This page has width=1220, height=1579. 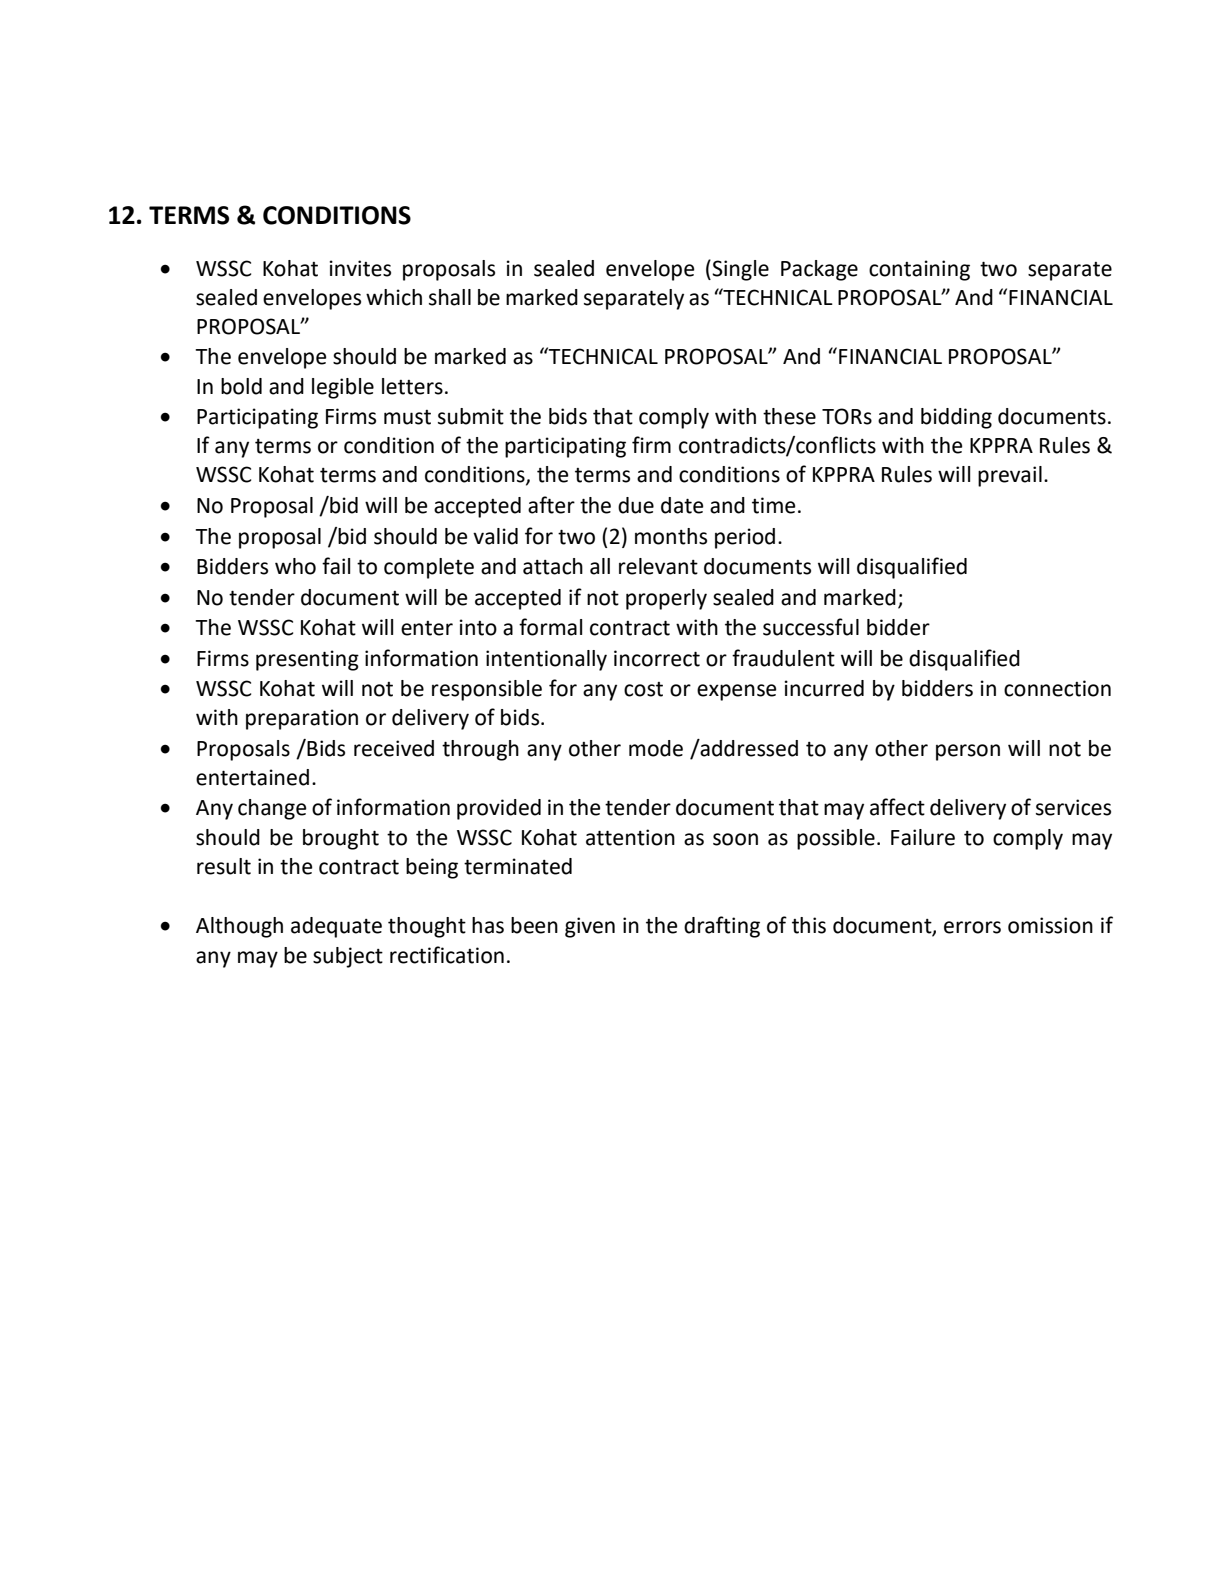 What do you see at coordinates (336, 927) in the page?
I see `adequate` at bounding box center [336, 927].
